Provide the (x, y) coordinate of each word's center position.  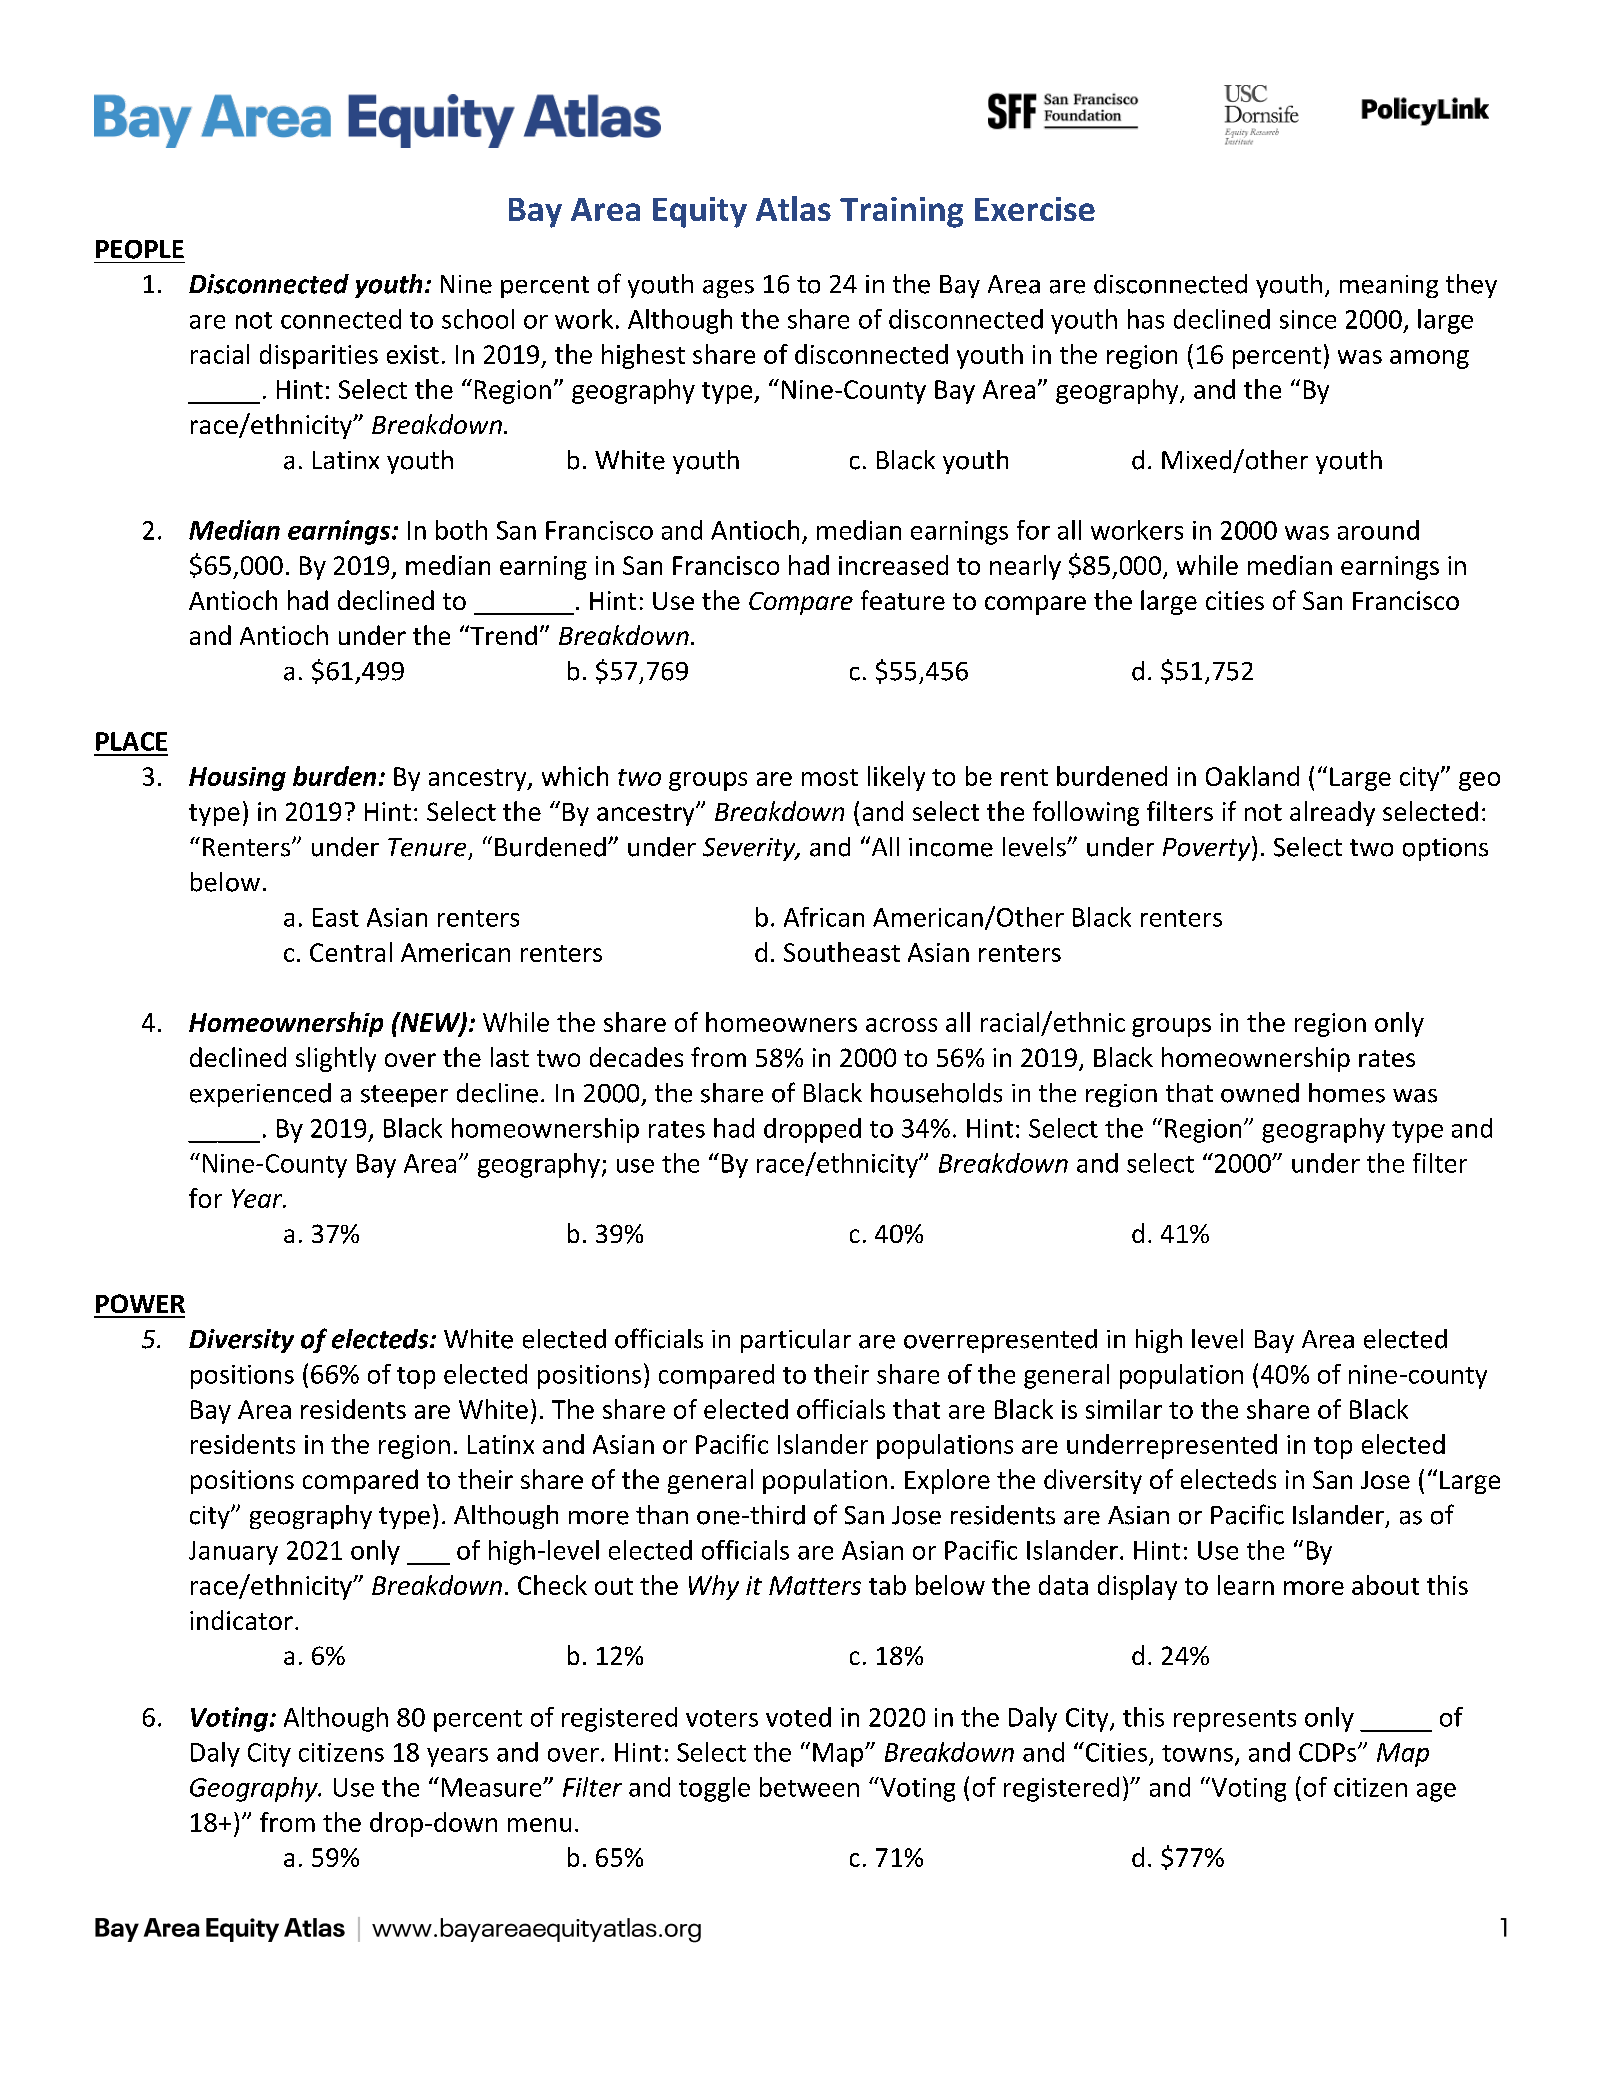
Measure (493, 1787)
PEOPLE (140, 249)
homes (1347, 1093)
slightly (336, 1059)
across (901, 1025)
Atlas (793, 208)
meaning (1389, 286)
